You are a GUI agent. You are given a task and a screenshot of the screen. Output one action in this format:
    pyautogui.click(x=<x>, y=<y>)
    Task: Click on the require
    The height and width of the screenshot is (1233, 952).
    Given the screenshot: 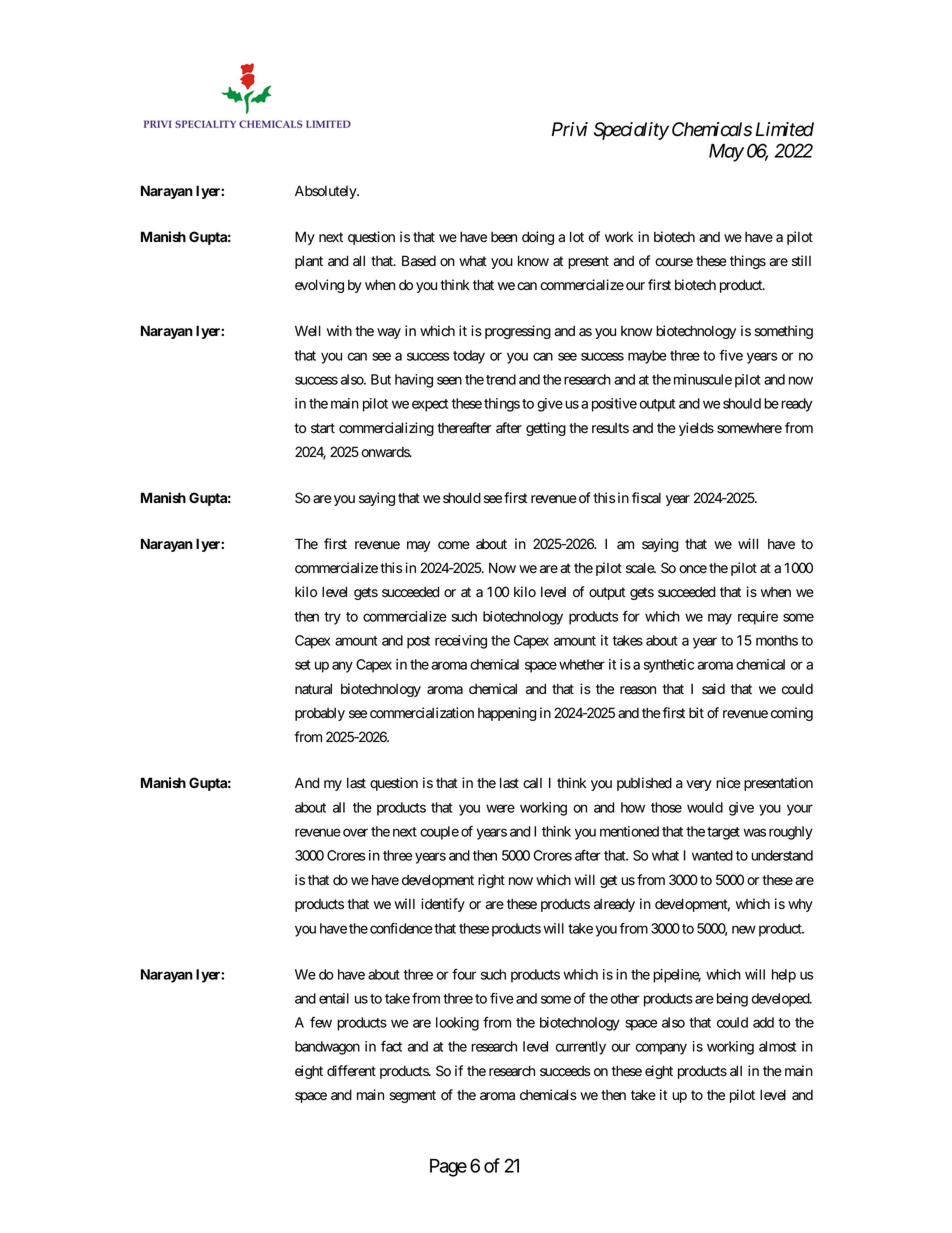 What is the action you would take?
    pyautogui.click(x=758, y=618)
